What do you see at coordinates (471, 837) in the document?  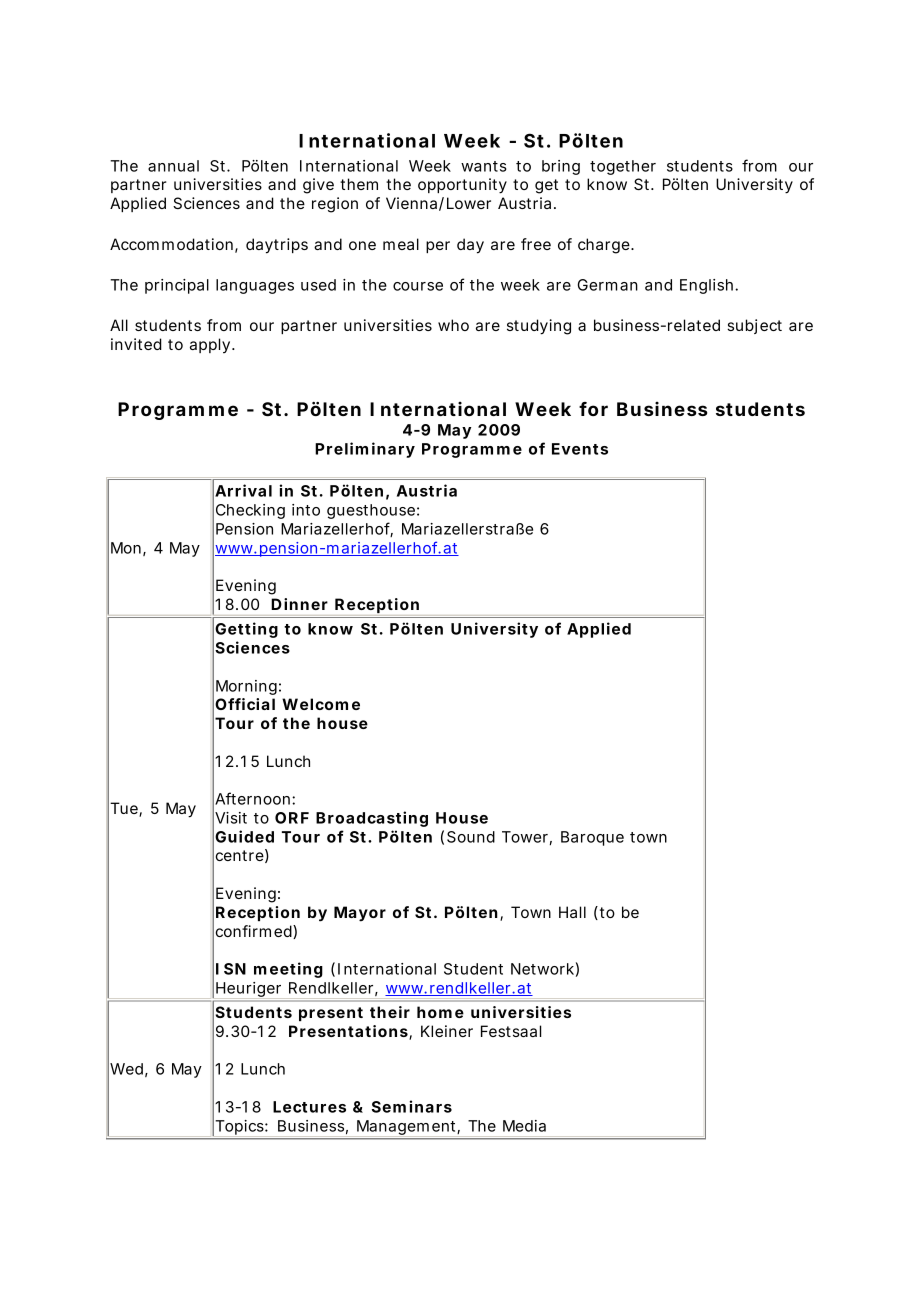 I see `Sound` at bounding box center [471, 837].
